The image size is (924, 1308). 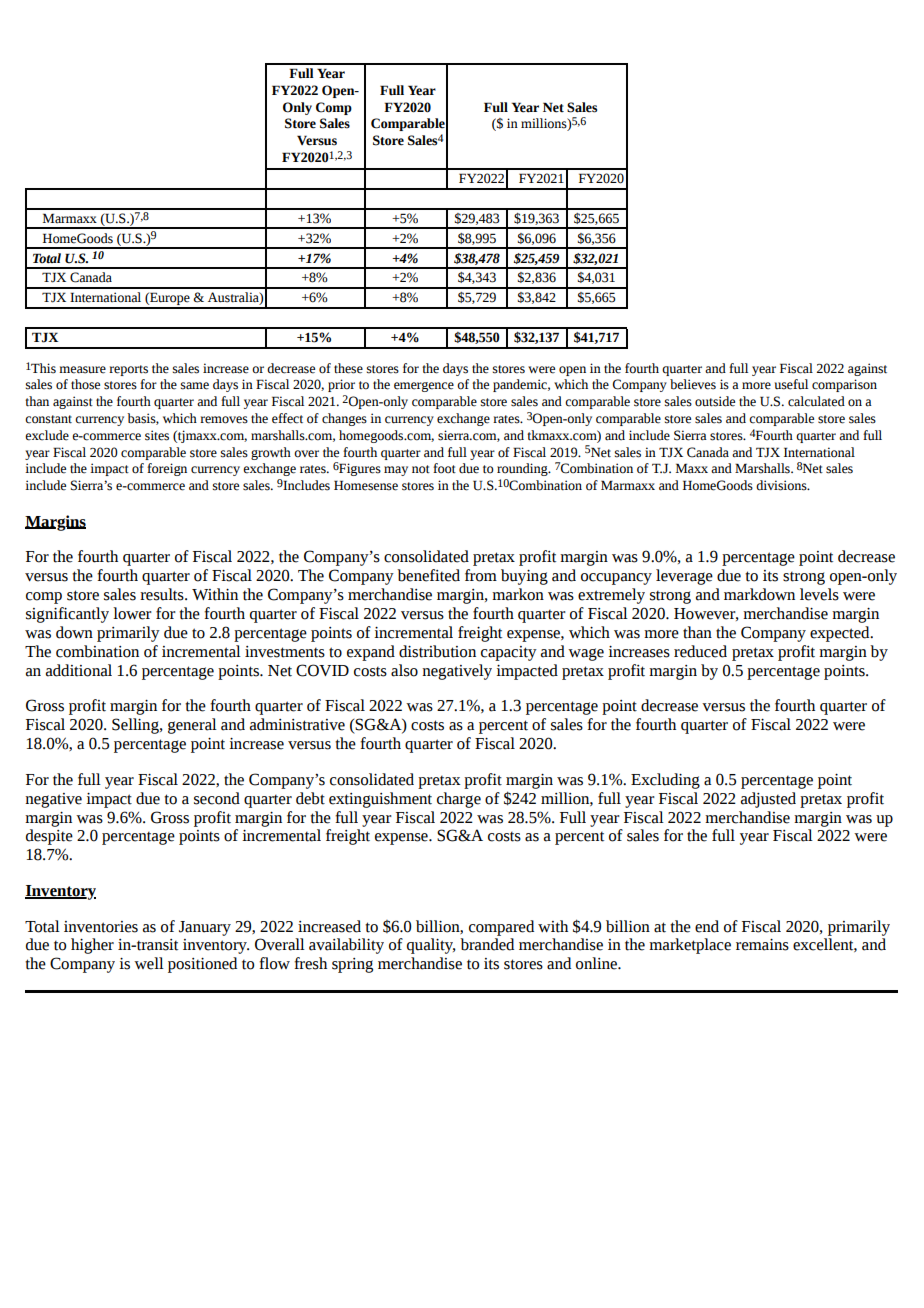 What do you see at coordinates (424, 387) in the screenshot?
I see `emergence` at bounding box center [424, 387].
